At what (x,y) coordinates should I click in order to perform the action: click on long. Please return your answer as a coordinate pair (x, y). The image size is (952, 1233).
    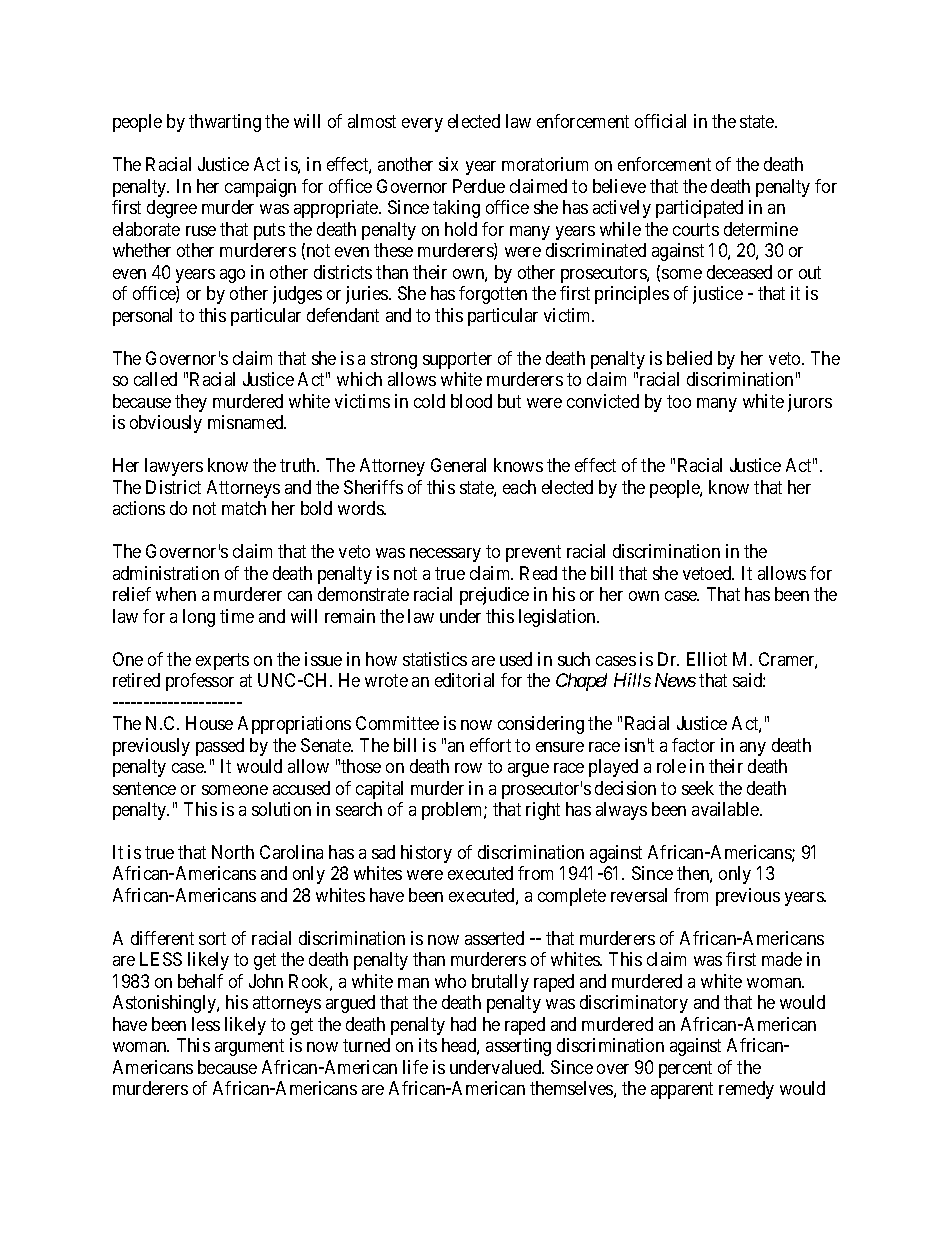
    Looking at the image, I should click on (199, 618).
